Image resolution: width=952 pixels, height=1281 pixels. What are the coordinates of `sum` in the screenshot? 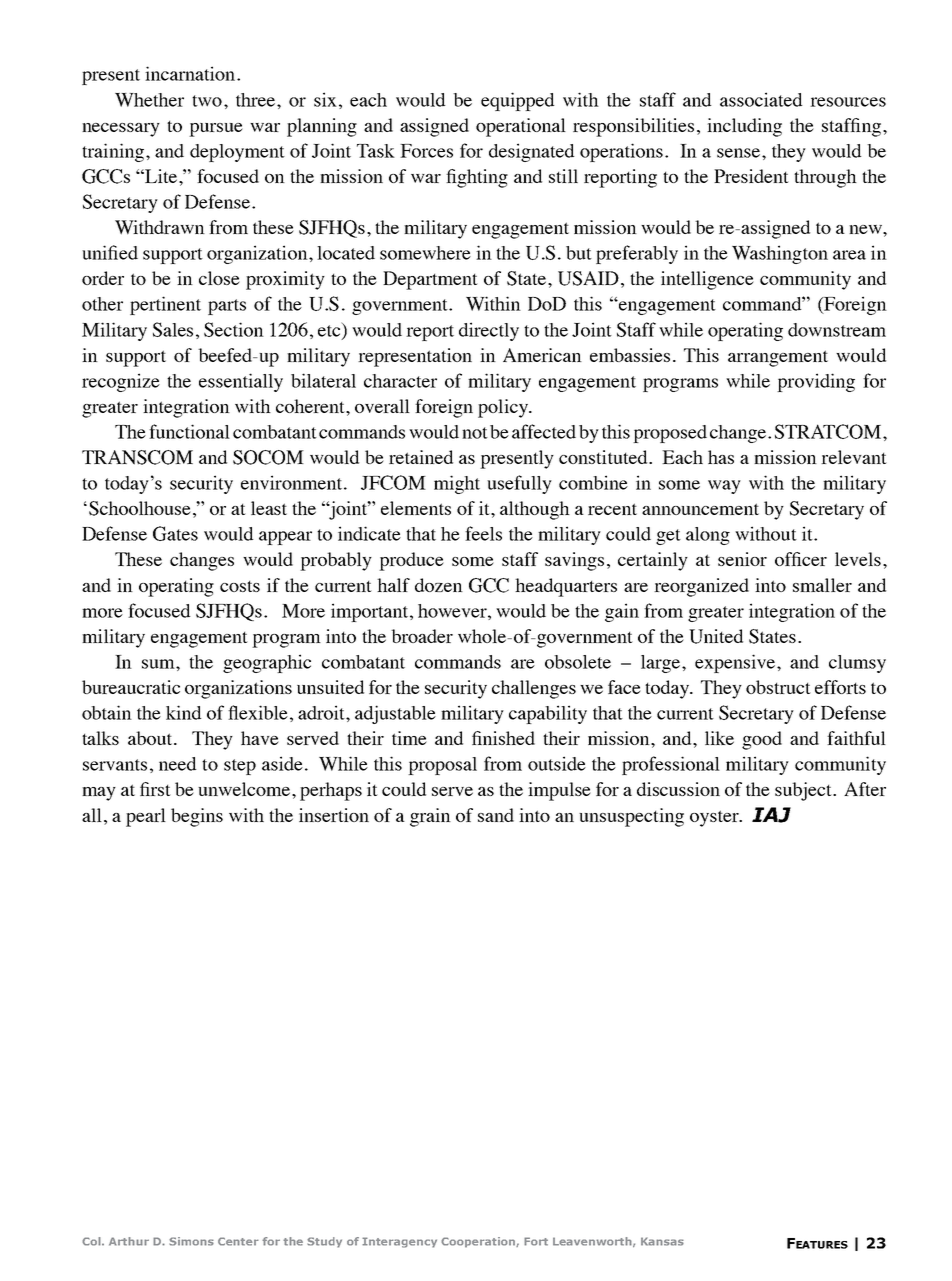 It's located at (159, 664).
